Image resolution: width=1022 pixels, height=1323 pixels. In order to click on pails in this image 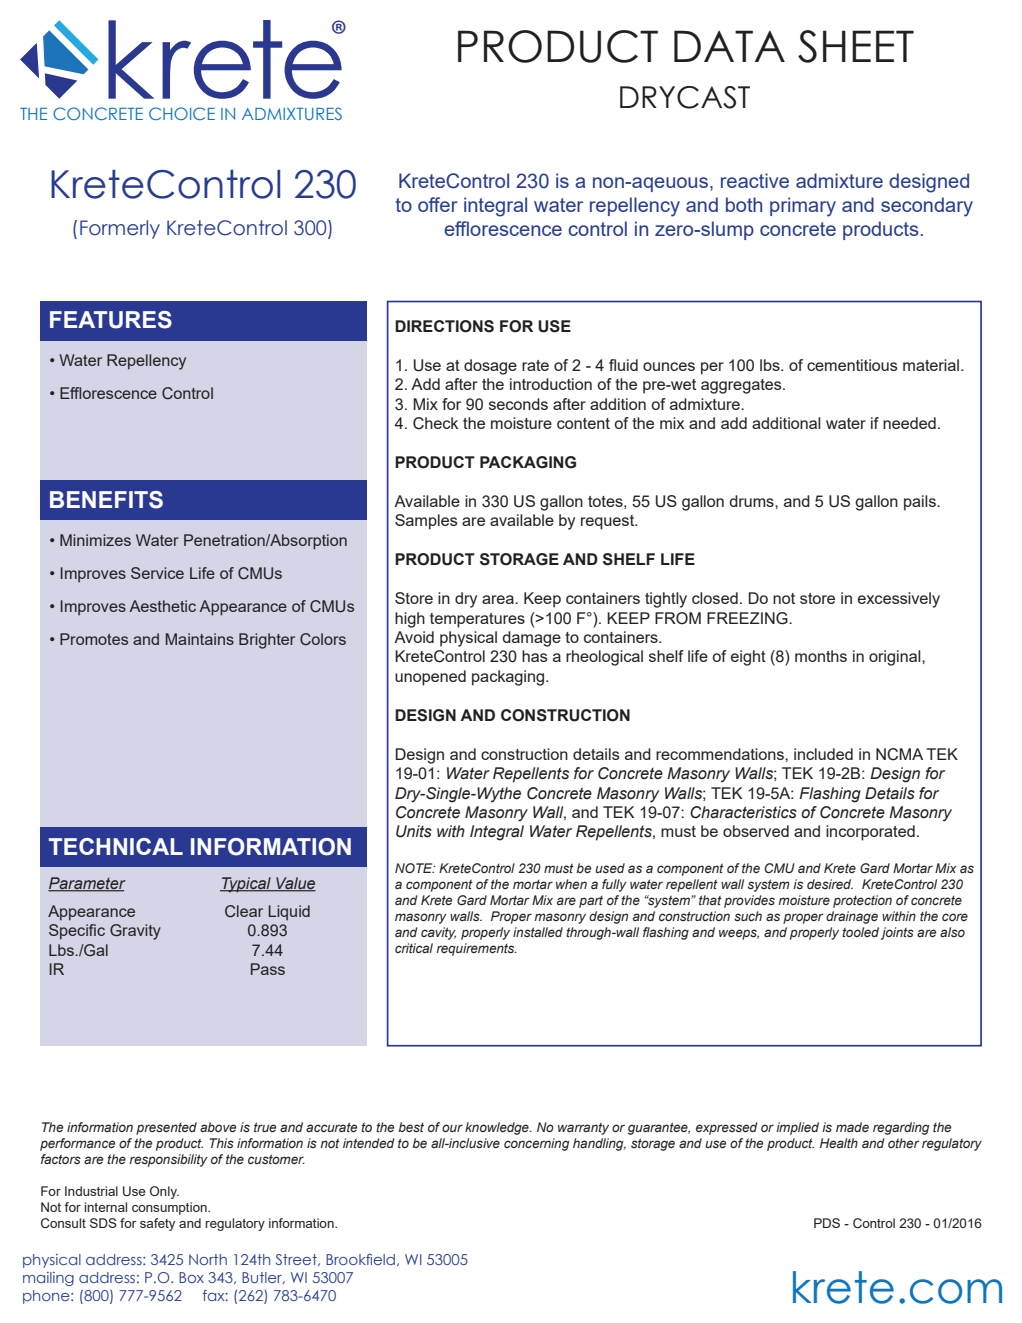, I will do `click(921, 503)`.
